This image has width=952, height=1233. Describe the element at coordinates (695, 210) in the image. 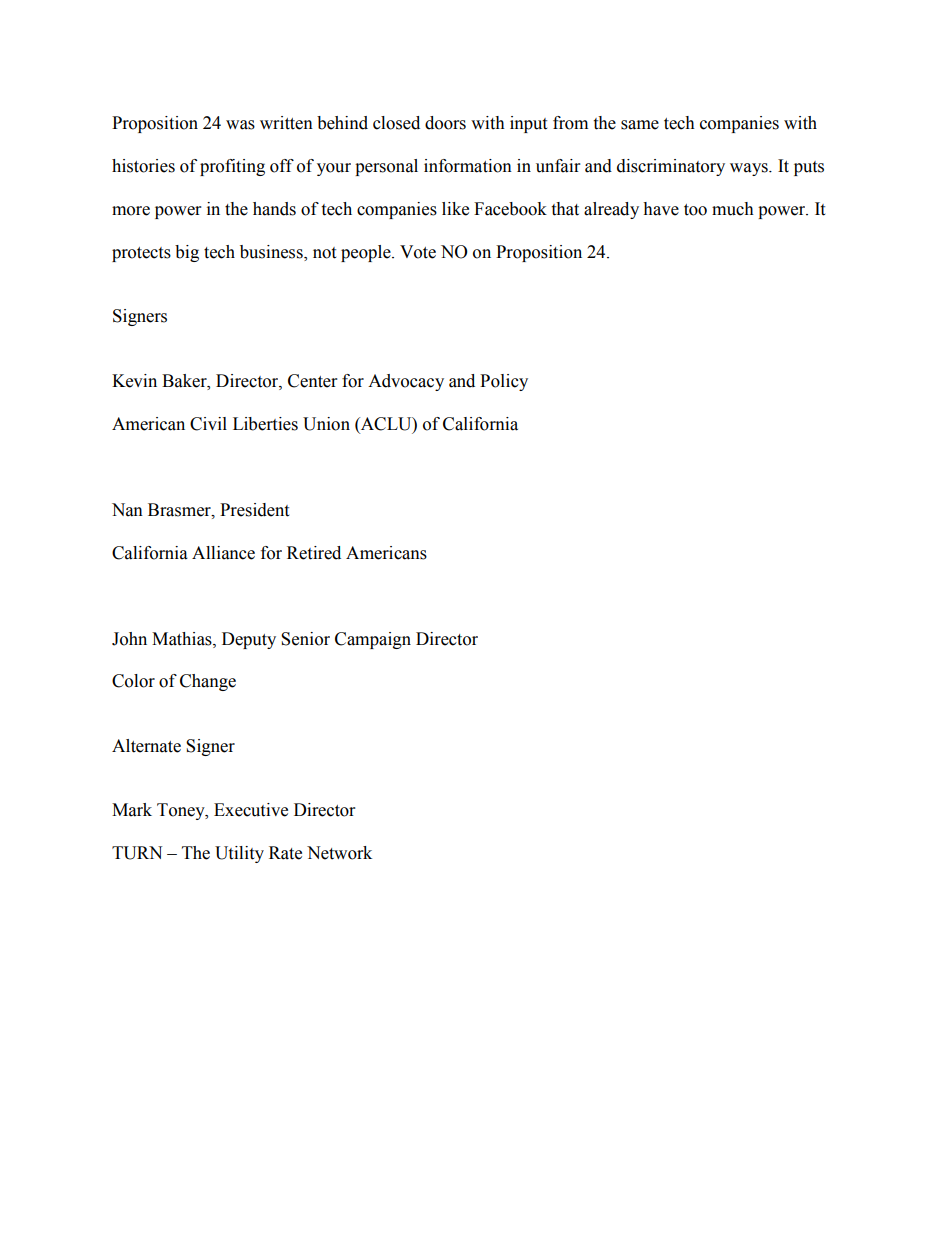

I see `too` at that location.
